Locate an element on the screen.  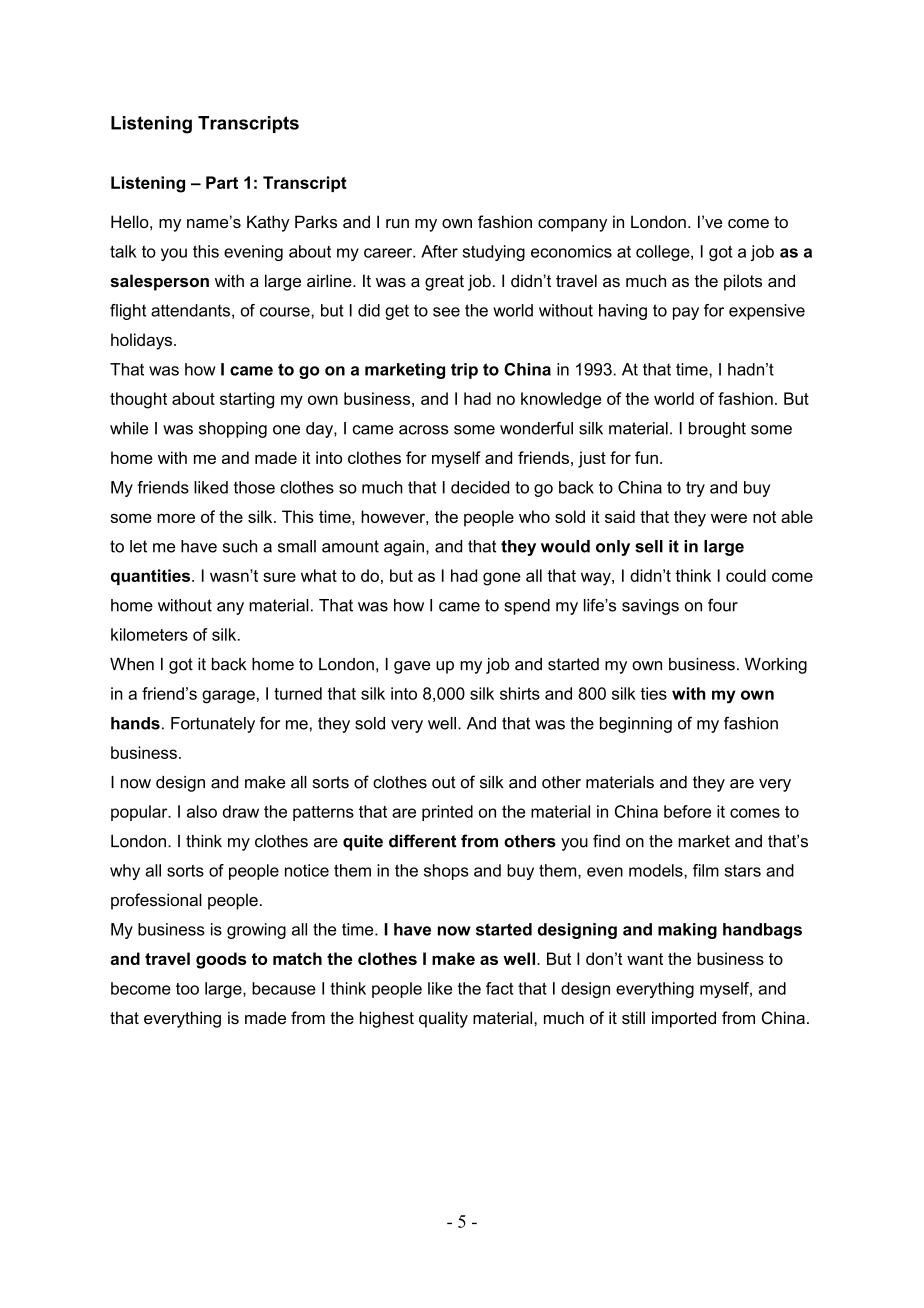
Part is located at coordinates (222, 182).
